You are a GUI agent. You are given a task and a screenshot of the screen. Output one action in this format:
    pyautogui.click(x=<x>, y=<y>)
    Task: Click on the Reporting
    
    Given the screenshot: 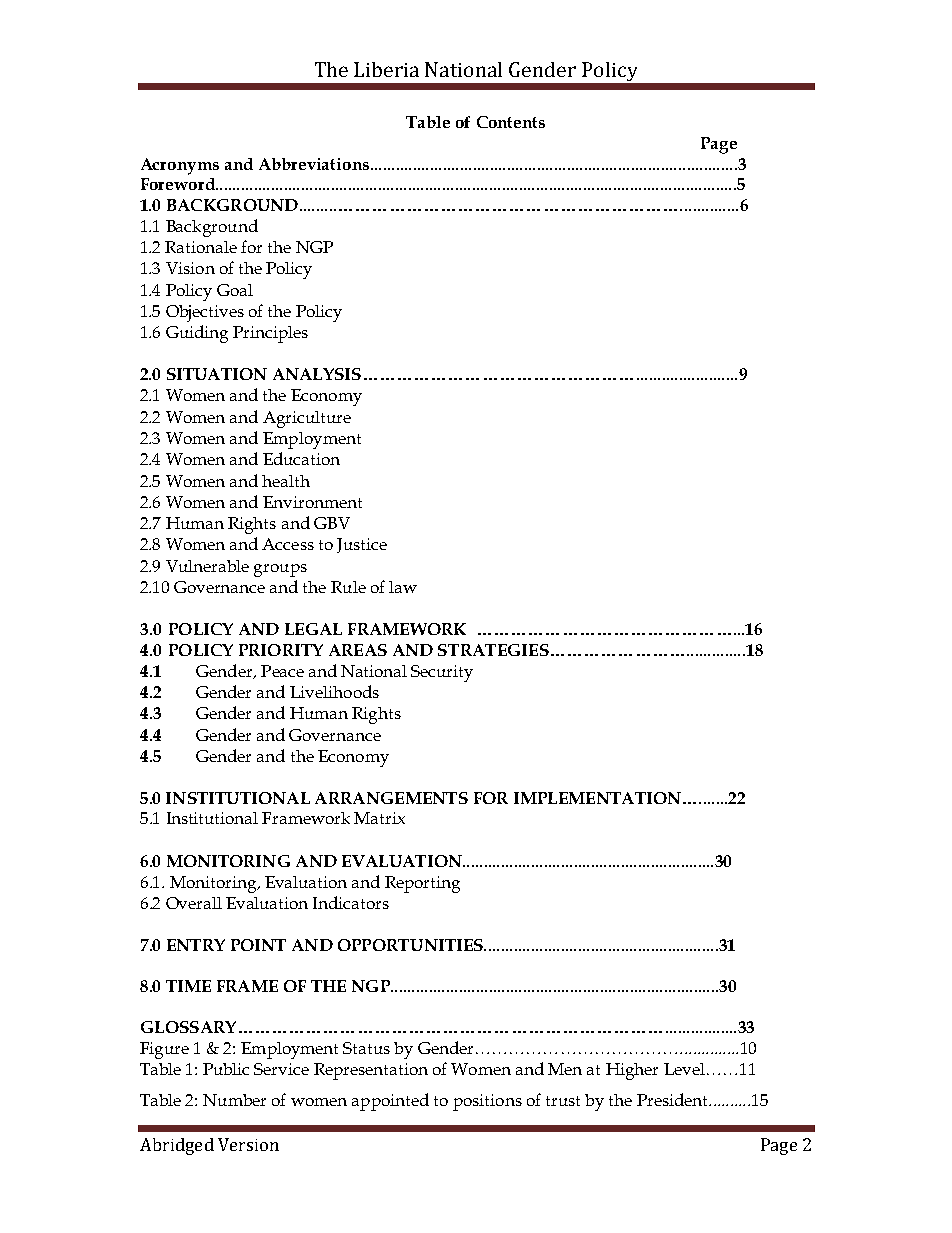 What is the action you would take?
    pyautogui.click(x=422, y=884)
